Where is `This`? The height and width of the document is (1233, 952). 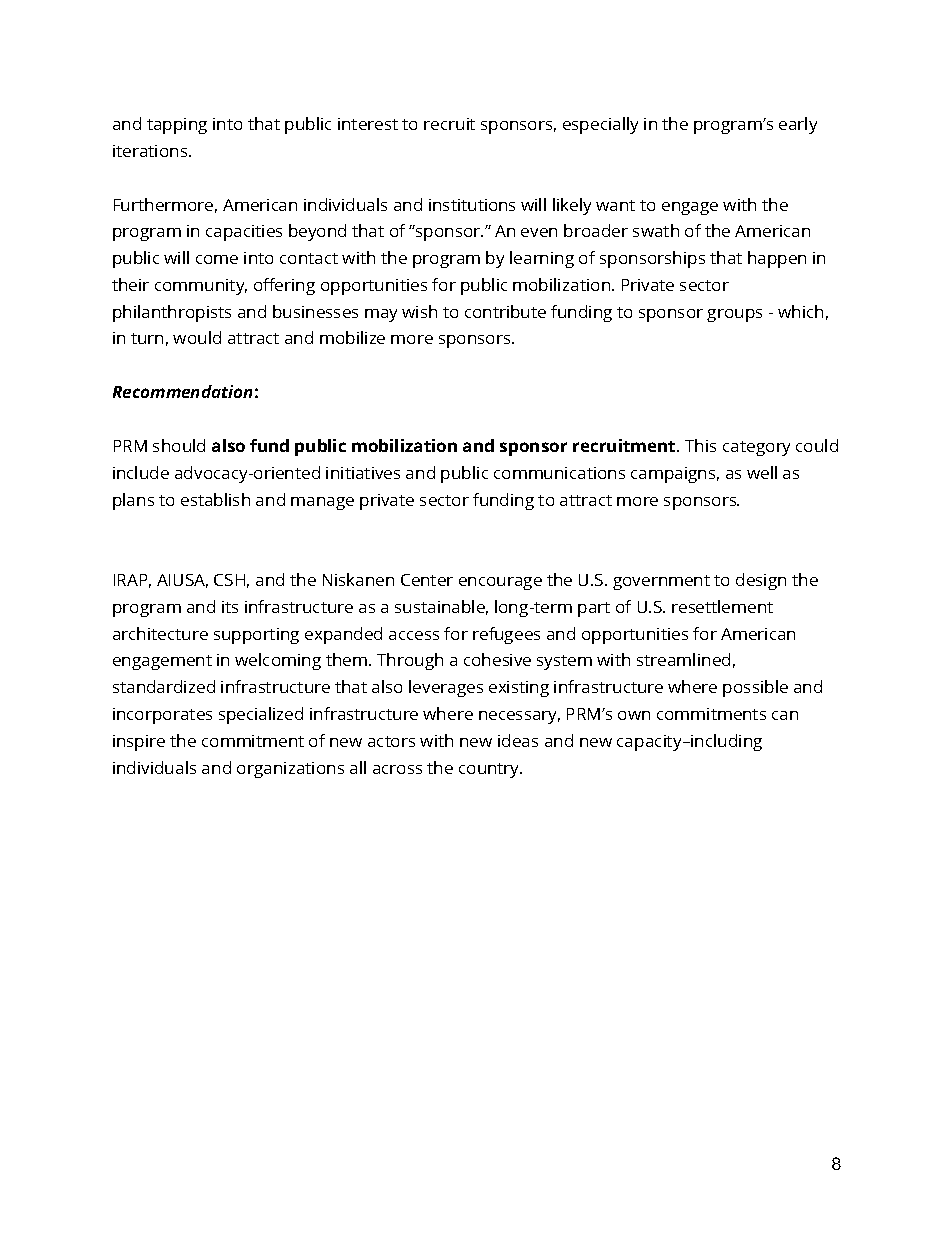 This is located at coordinates (700, 445).
